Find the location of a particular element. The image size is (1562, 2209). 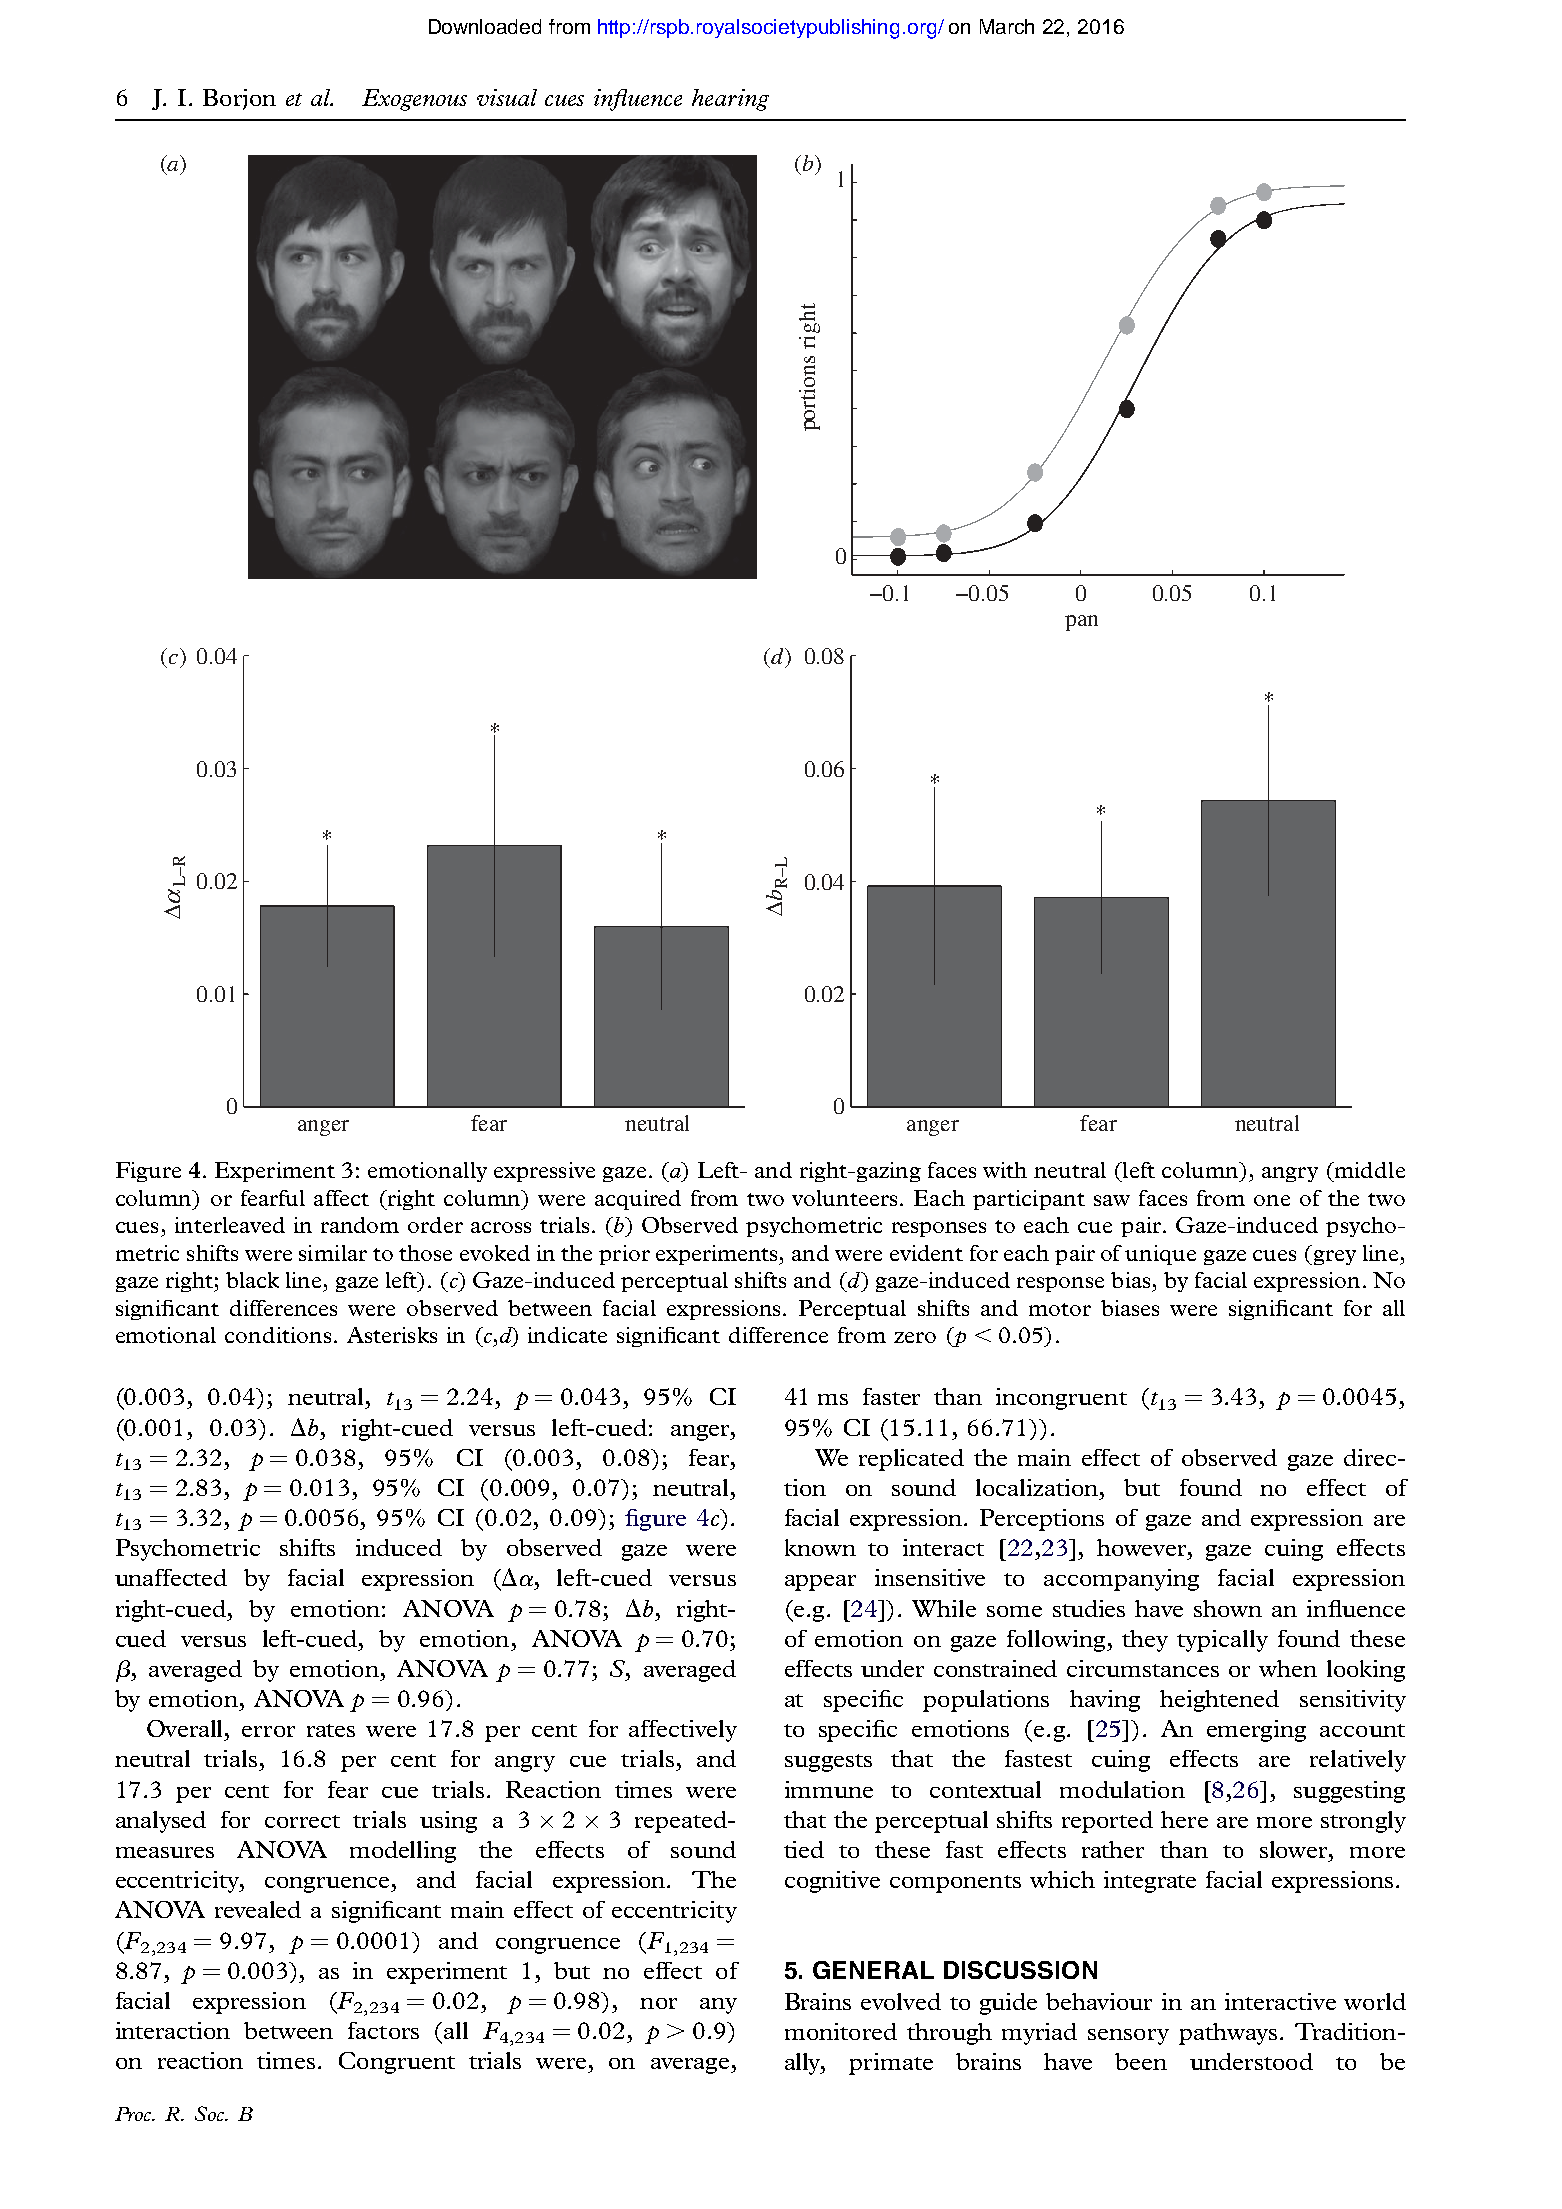

monitored is located at coordinates (841, 2031).
